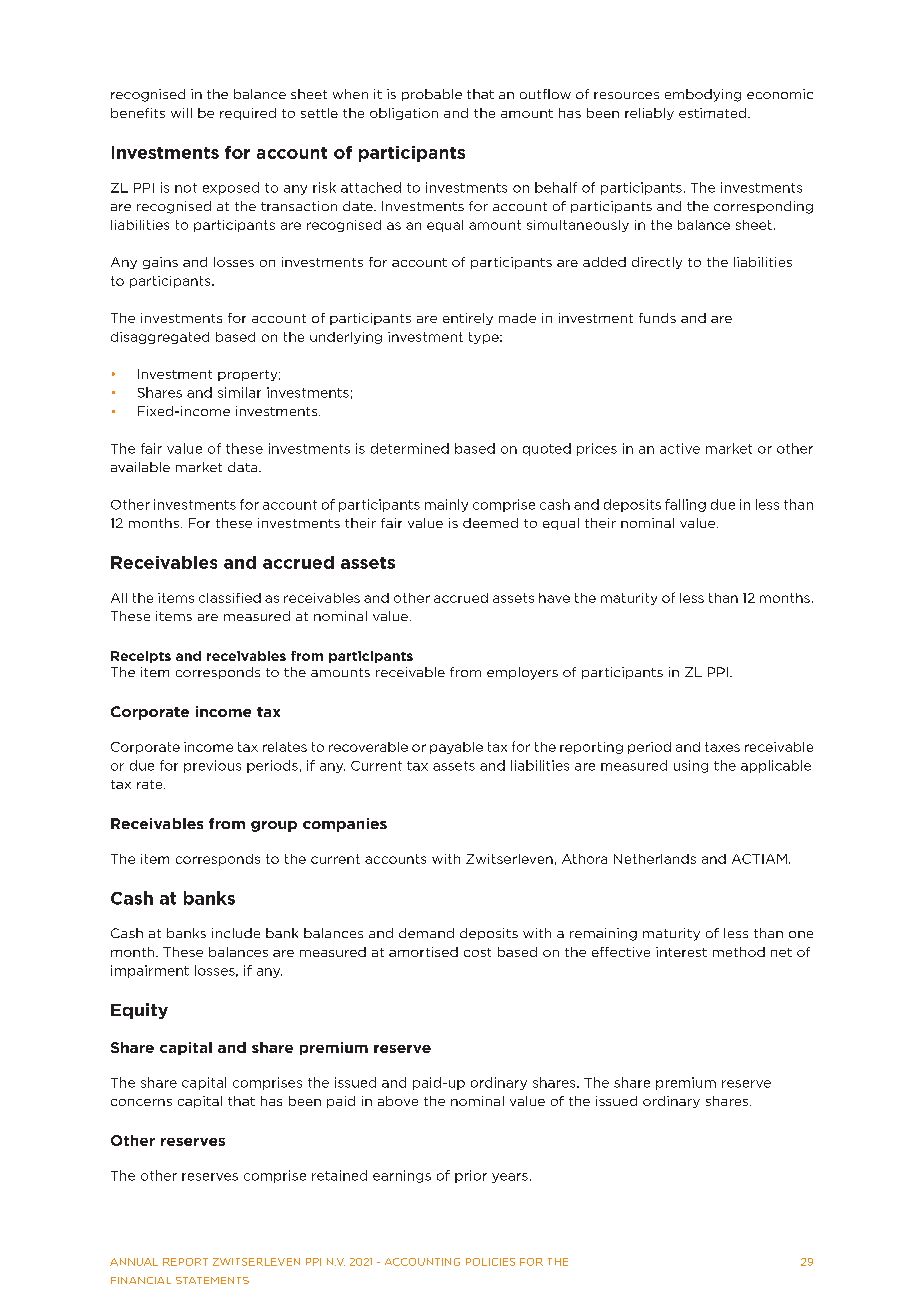 The image size is (924, 1308). Describe the element at coordinates (212, 1280) in the screenshot. I see `STATEMENTS` at that location.
